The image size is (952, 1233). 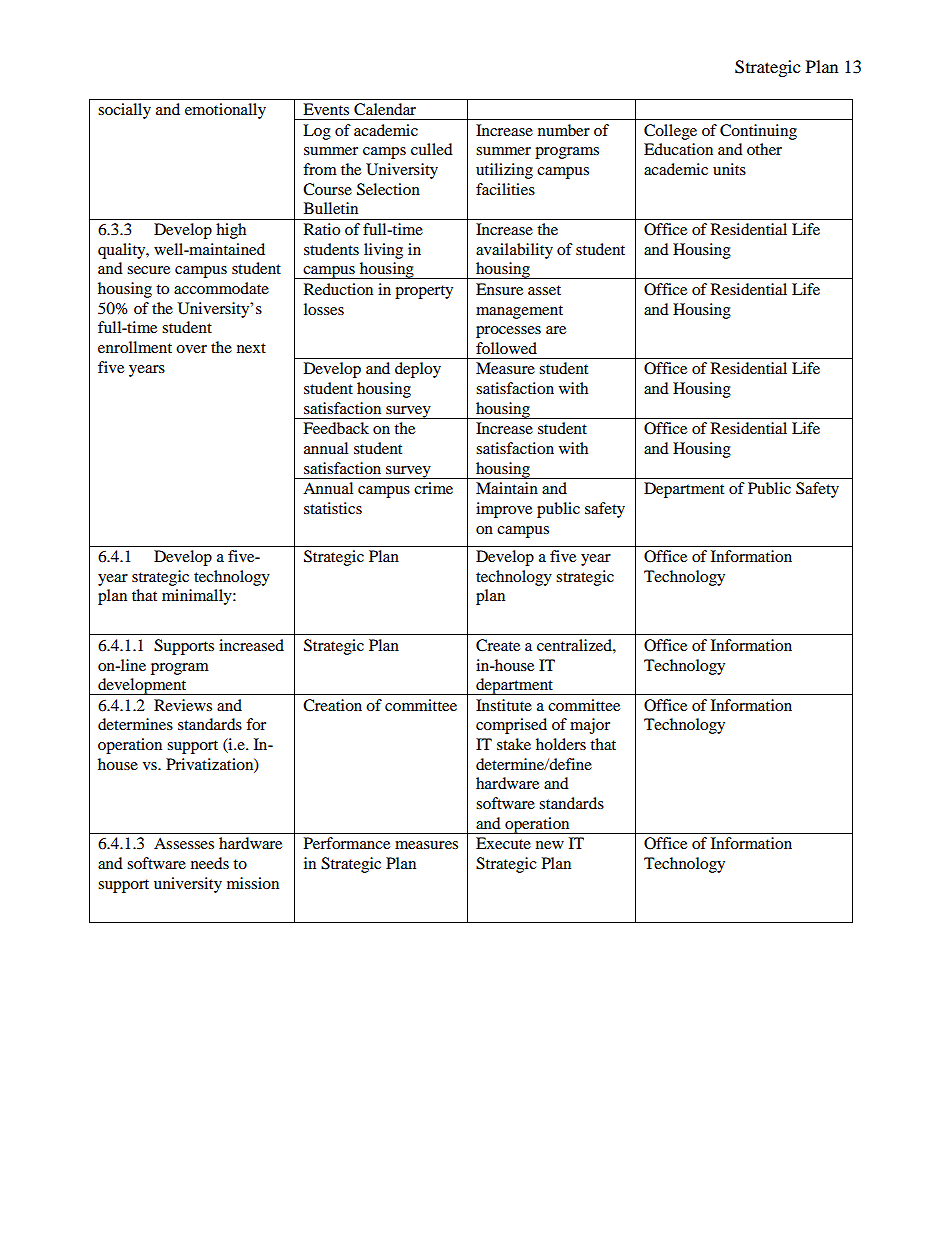 I want to click on accommodate, so click(x=221, y=288).
